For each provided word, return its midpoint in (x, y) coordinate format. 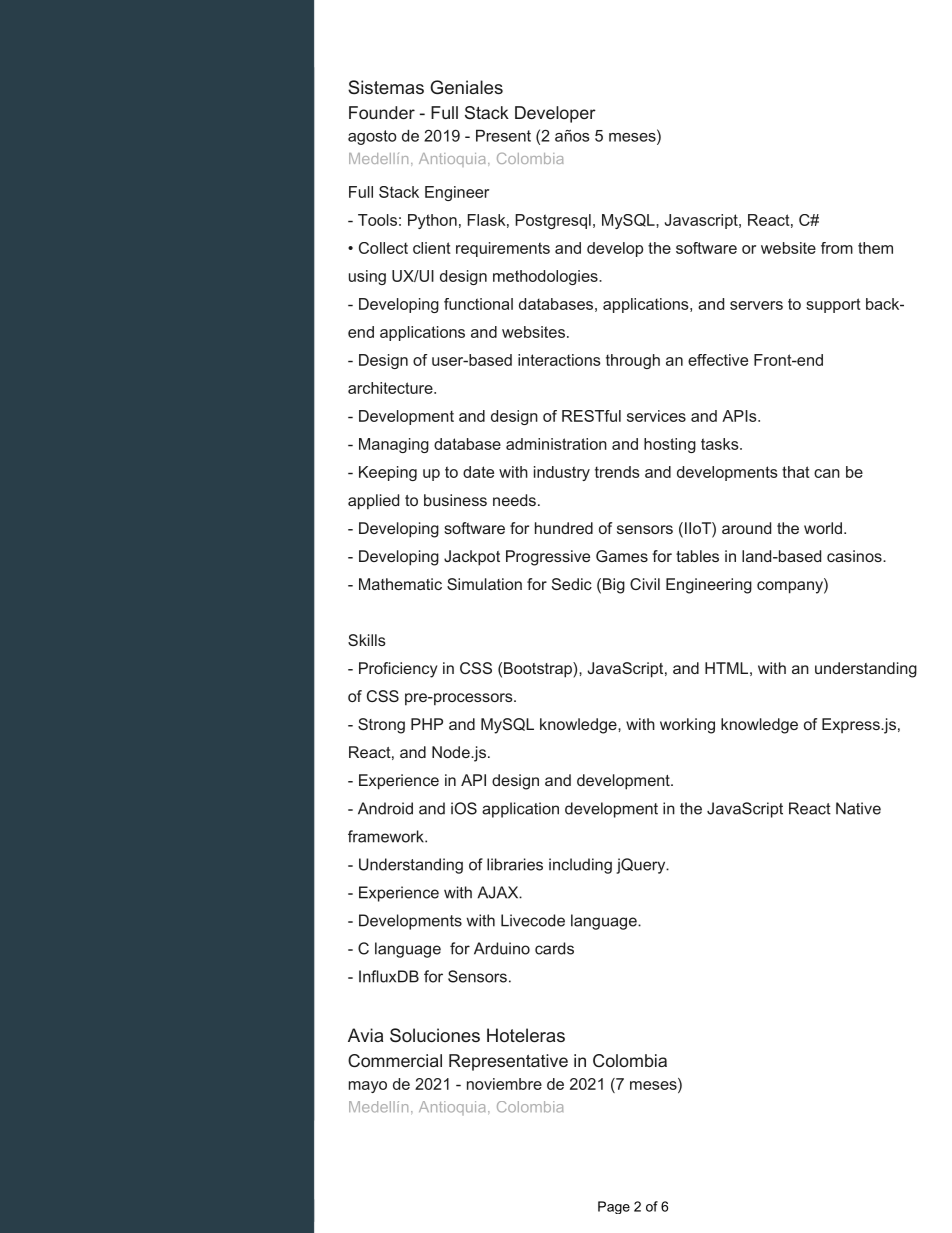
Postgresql (553, 221)
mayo (368, 1087)
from (837, 248)
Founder (382, 112)
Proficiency (398, 670)
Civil (645, 584)
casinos (855, 556)
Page (614, 1207)
